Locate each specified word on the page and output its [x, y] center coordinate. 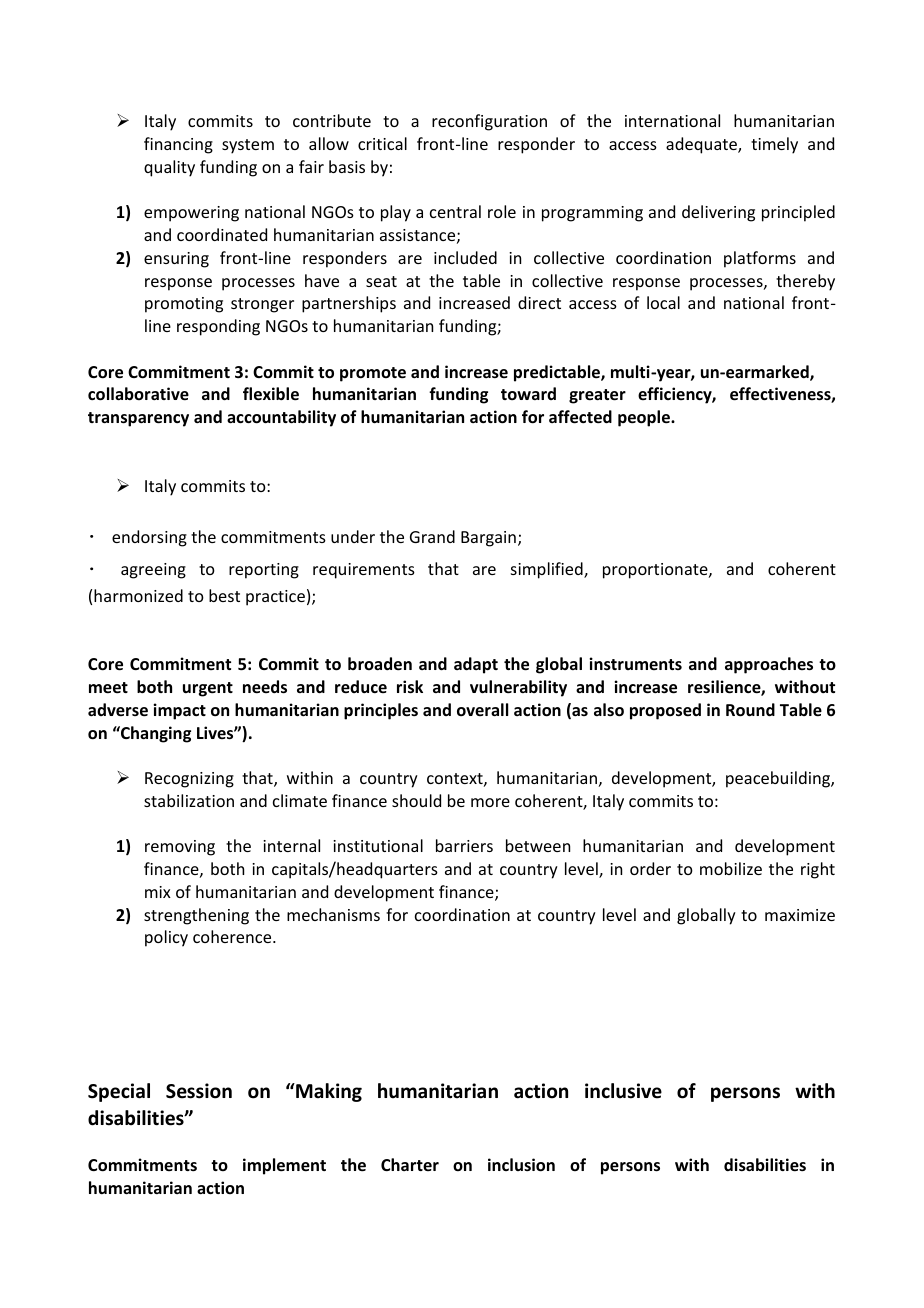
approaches [769, 665]
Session [199, 1091]
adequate [702, 145]
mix [158, 892]
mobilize [731, 868]
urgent [208, 689]
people [645, 418]
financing [178, 145]
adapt [476, 665]
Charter [410, 1164]
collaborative [138, 394]
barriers [464, 845]
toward [528, 393]
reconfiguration [489, 122]
